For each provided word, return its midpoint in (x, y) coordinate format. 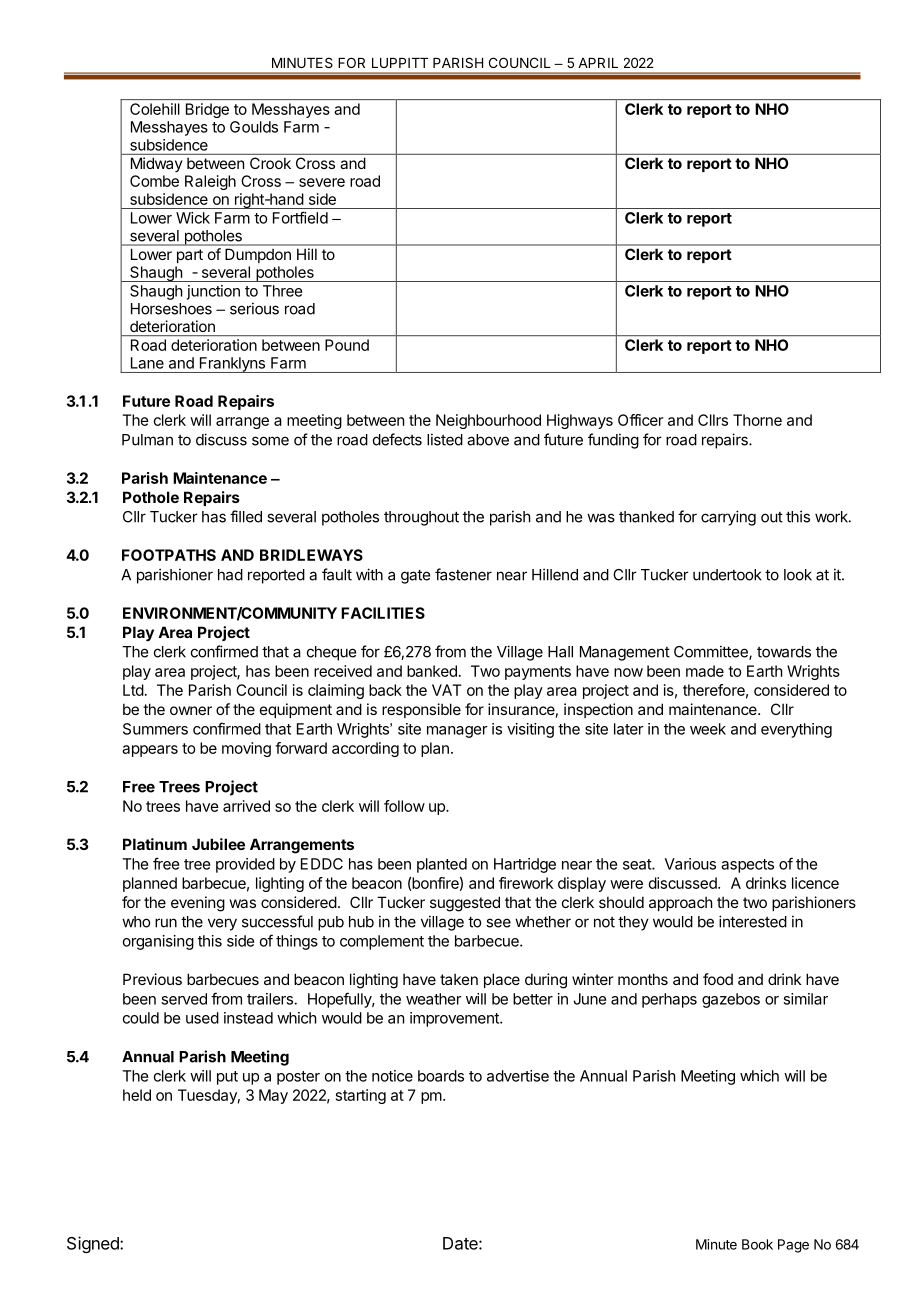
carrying (728, 518)
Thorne (757, 420)
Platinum (155, 844)
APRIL (598, 63)
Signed (94, 1244)
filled (246, 516)
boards (441, 1076)
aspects (747, 866)
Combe (154, 181)
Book (757, 1244)
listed (445, 439)
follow (404, 806)
